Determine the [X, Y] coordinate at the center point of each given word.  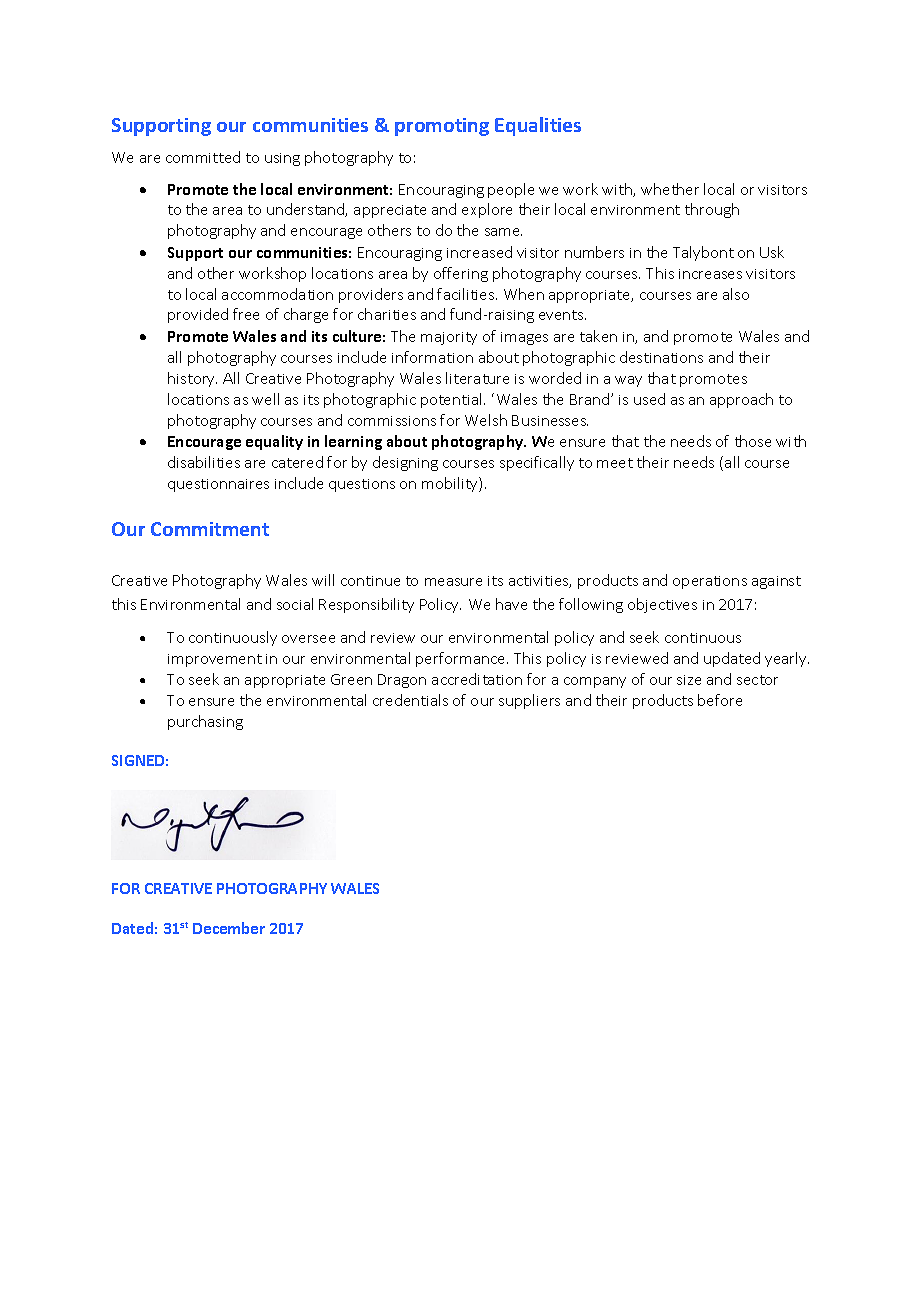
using [282, 159]
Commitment [210, 529]
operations [710, 582]
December [229, 928]
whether [670, 189]
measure [453, 582]
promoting [442, 127]
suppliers [529, 701]
